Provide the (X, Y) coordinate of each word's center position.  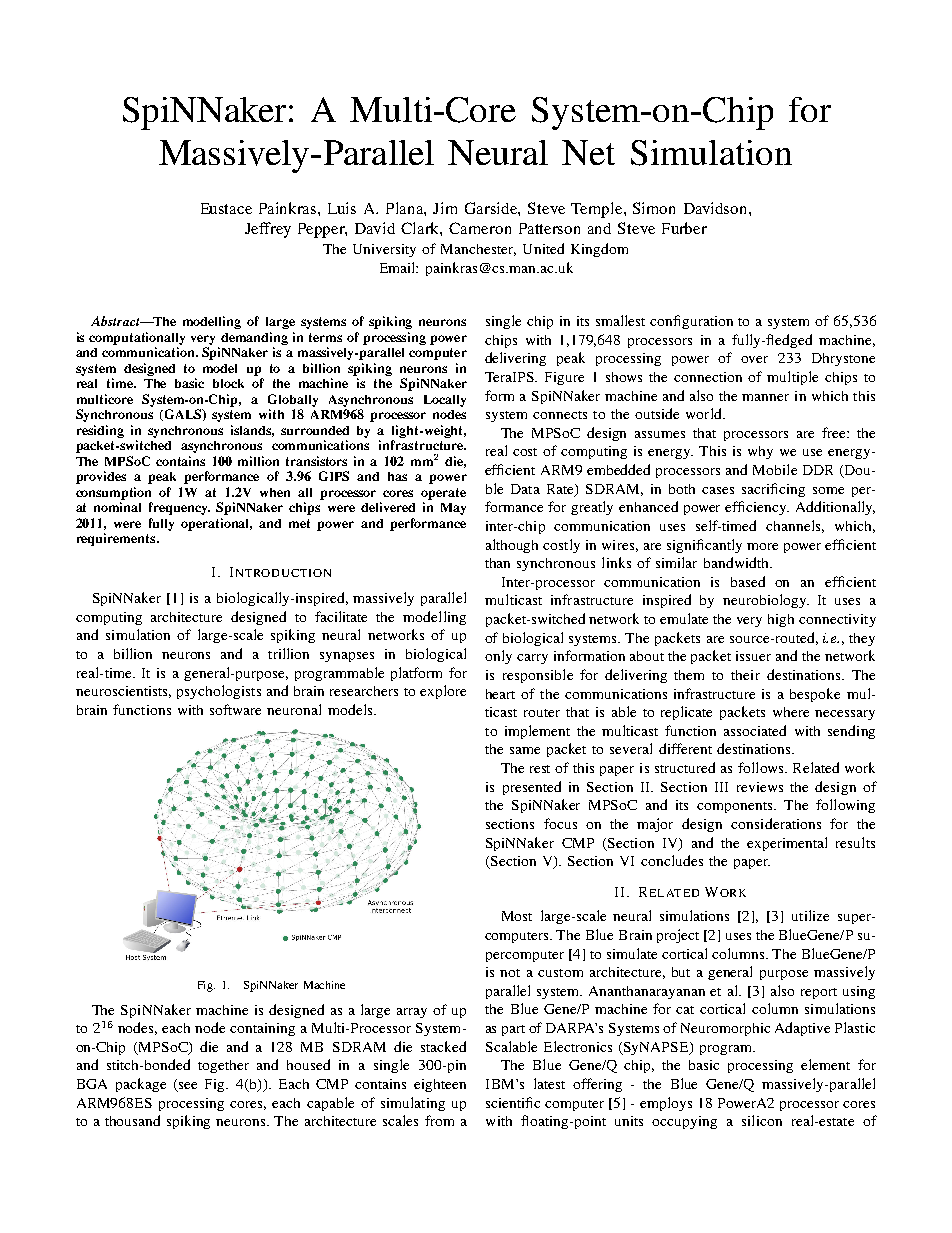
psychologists (219, 692)
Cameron (480, 228)
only (498, 657)
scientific (513, 1102)
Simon (654, 208)
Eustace (226, 208)
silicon (762, 1120)
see (187, 1087)
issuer (753, 656)
